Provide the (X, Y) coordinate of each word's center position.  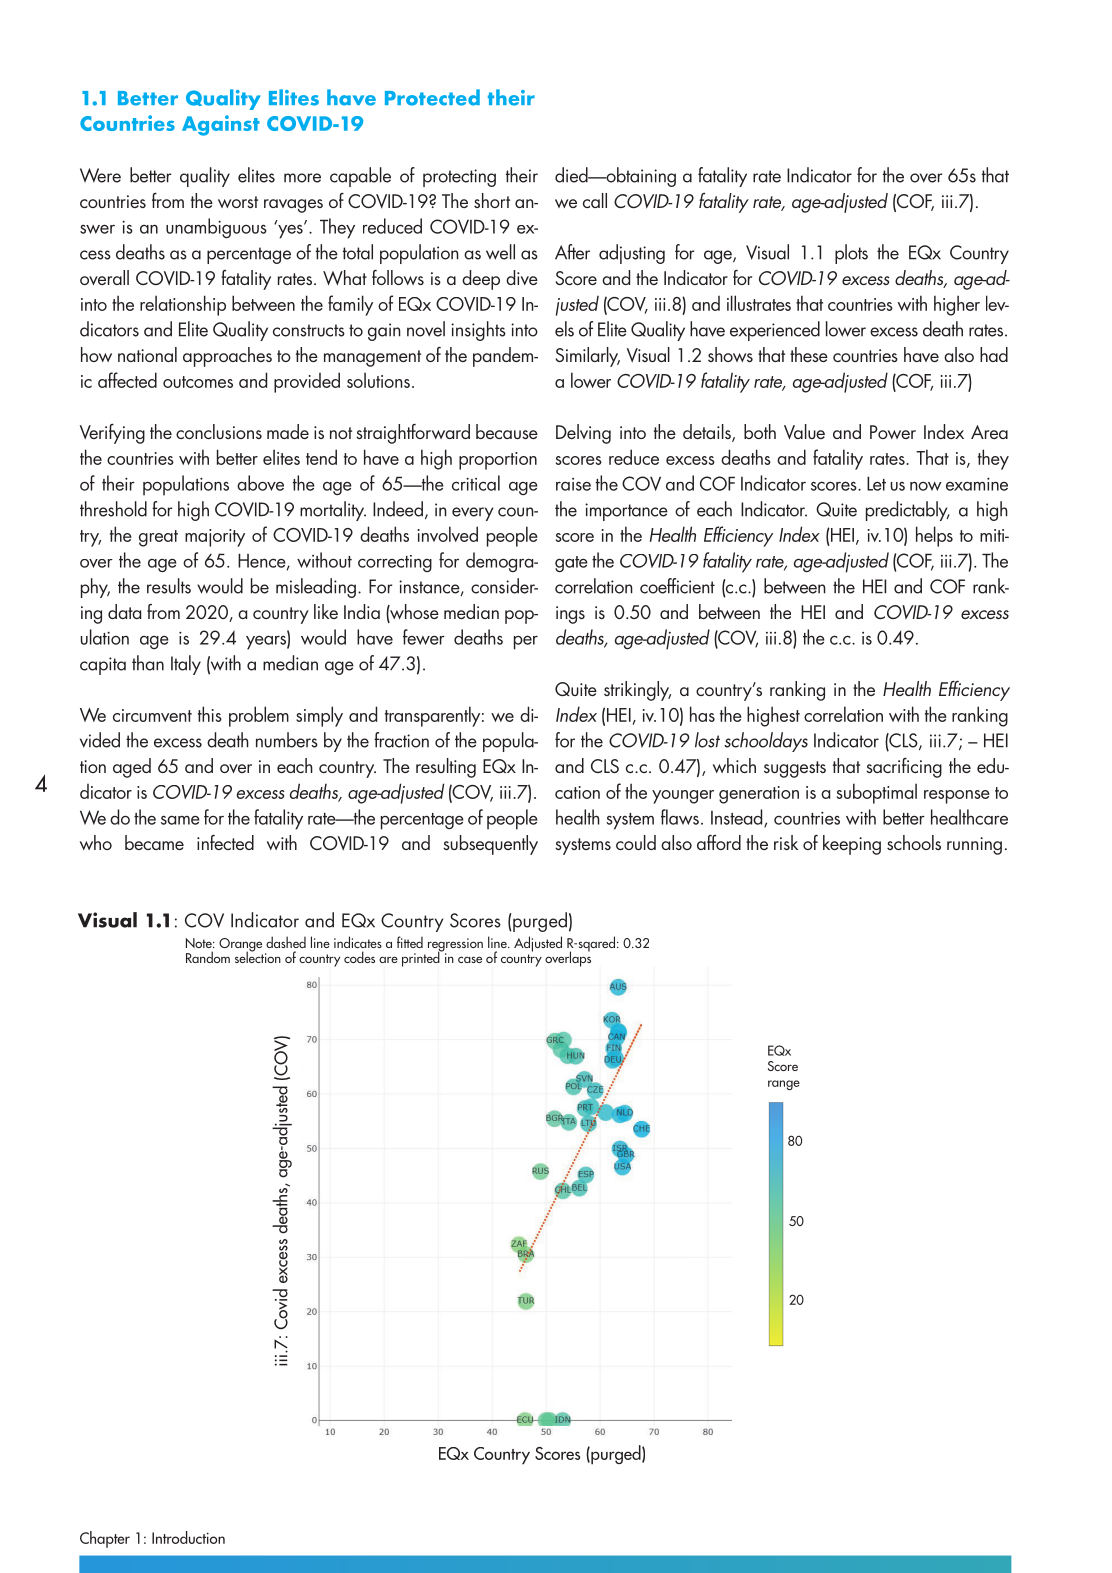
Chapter (105, 1539)
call (595, 200)
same (180, 820)
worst (238, 202)
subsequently (490, 845)
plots (851, 254)
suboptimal (877, 793)
